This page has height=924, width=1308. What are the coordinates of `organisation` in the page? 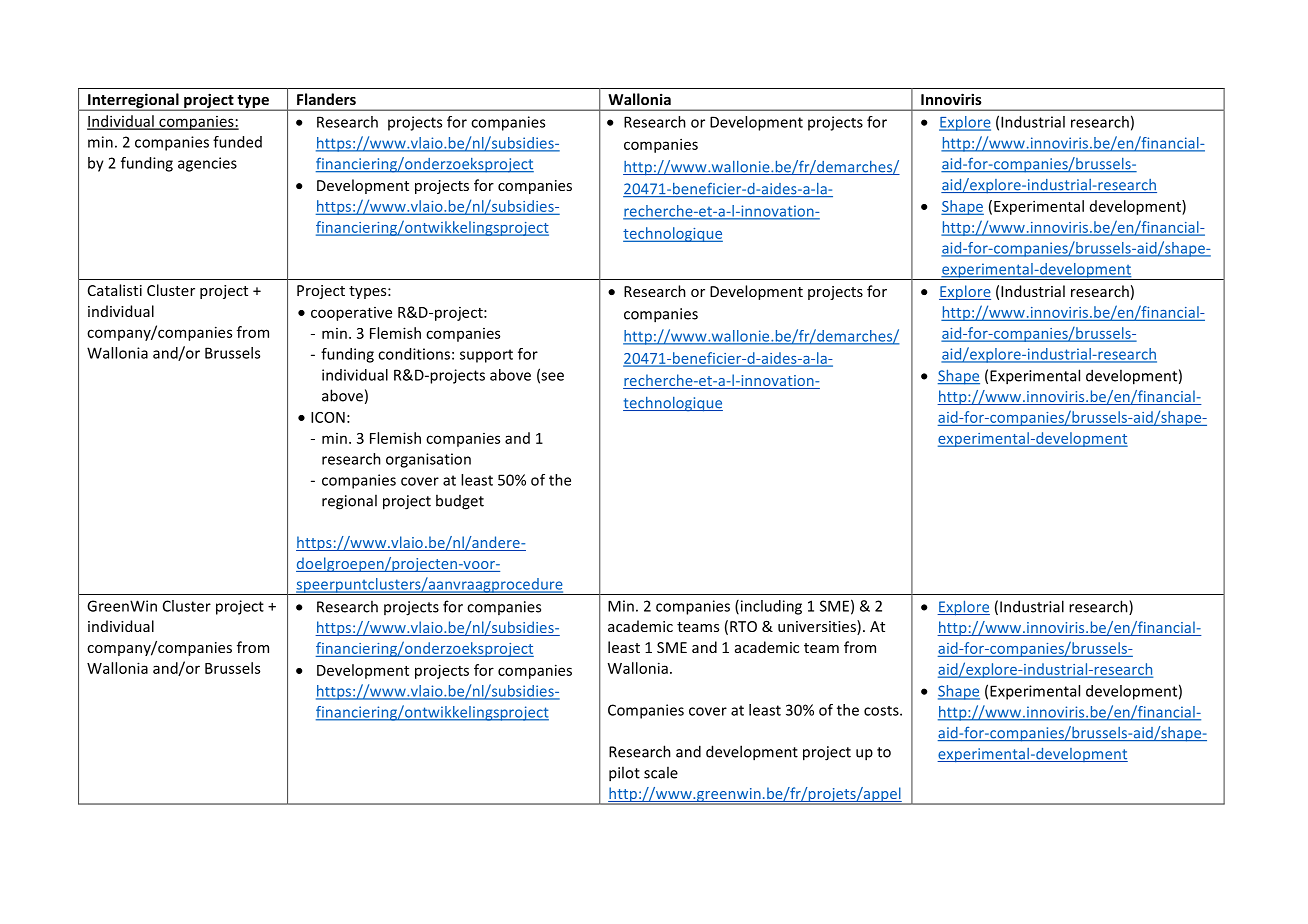 It's located at (428, 460).
